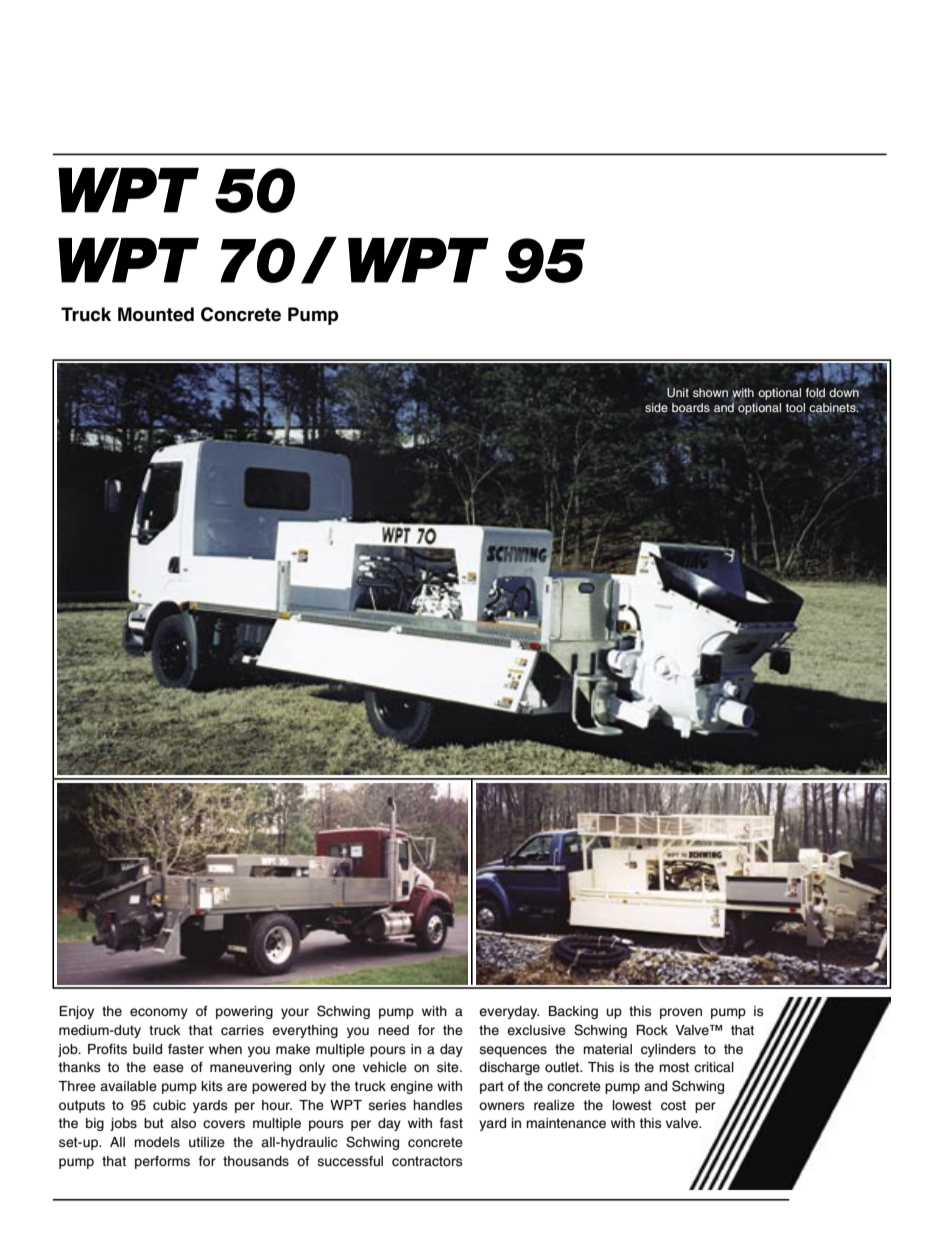  Describe the element at coordinates (509, 1012) in the screenshot. I see `everyday` at that location.
